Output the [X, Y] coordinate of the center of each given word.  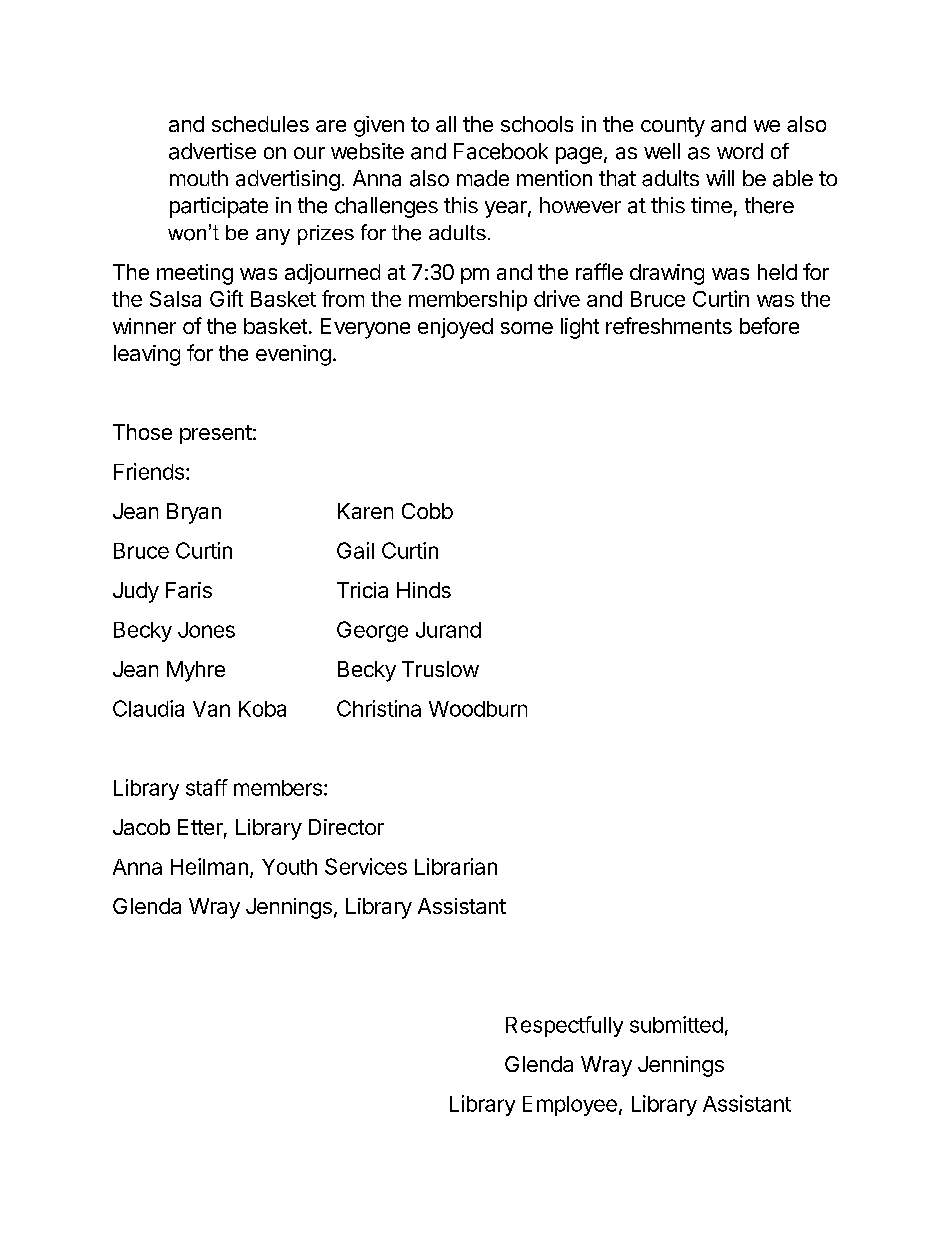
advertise [212, 151]
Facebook [501, 151]
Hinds [424, 590]
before [769, 325]
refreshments [669, 325]
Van [211, 709]
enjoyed [455, 328]
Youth [289, 867]
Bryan [194, 513]
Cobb [427, 511]
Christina [379, 708]
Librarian [456, 866]
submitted [676, 1024]
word [740, 151]
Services [366, 866]
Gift [226, 298]
